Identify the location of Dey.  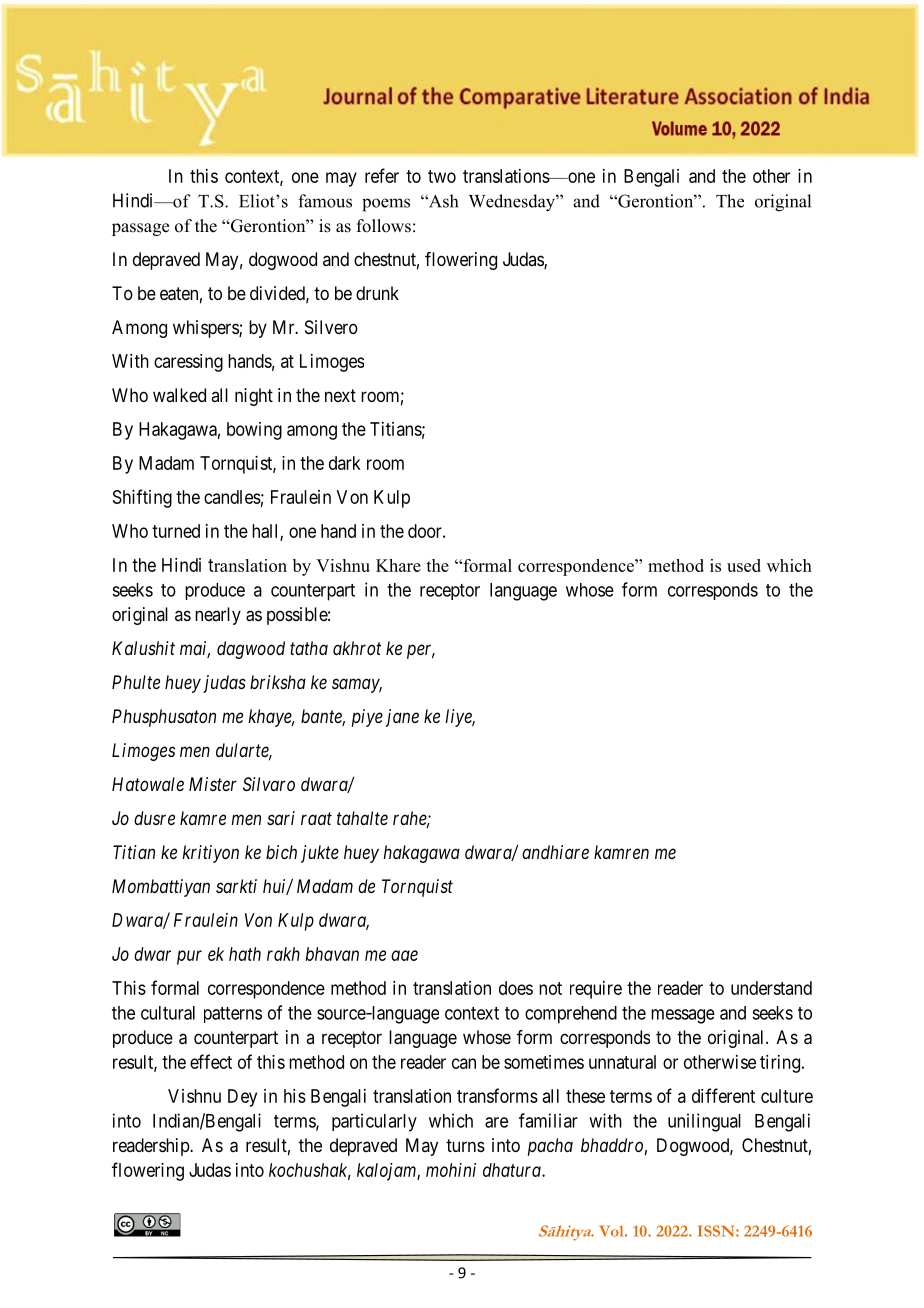
(242, 1098).
